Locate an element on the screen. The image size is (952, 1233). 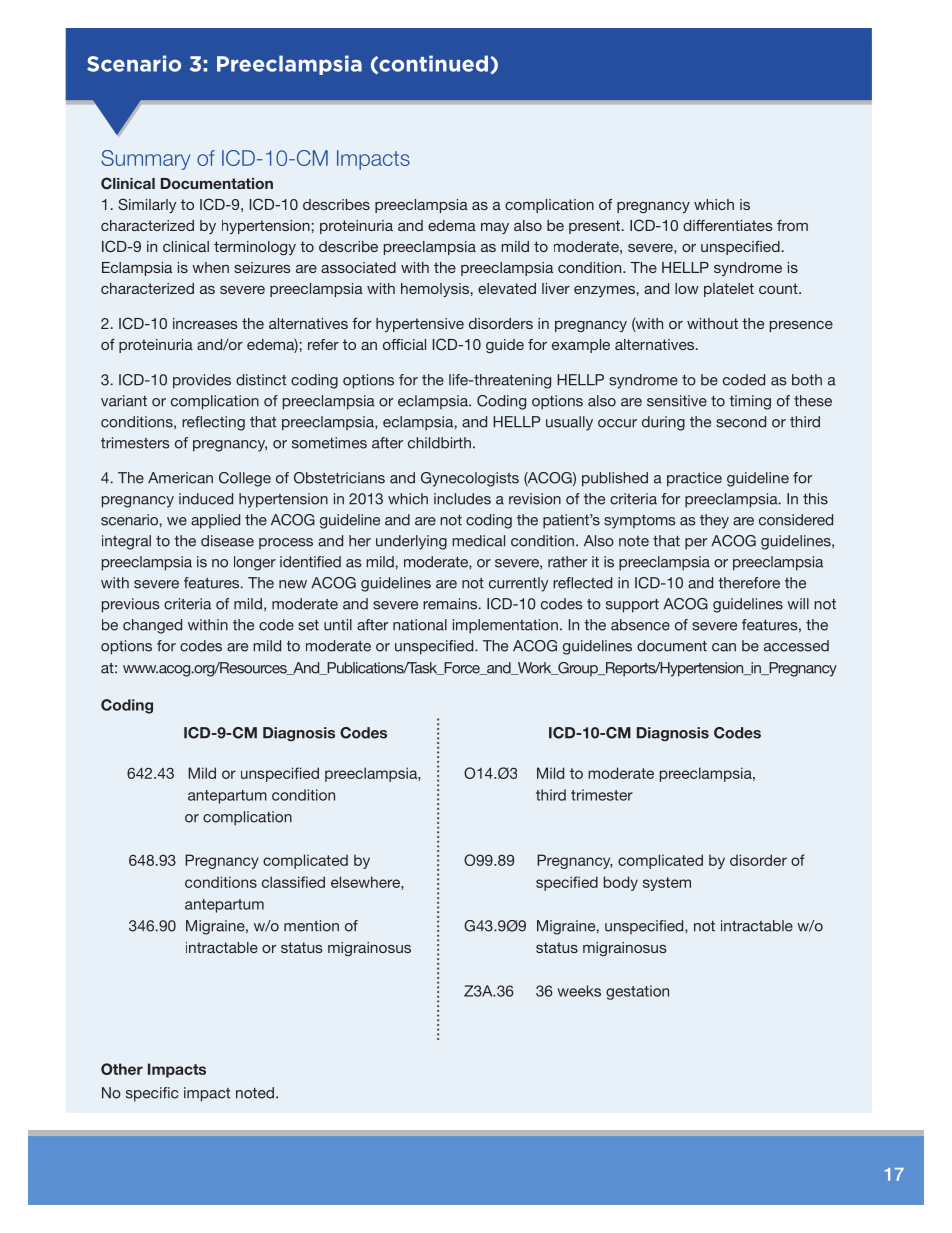
therefore is located at coordinates (749, 583).
